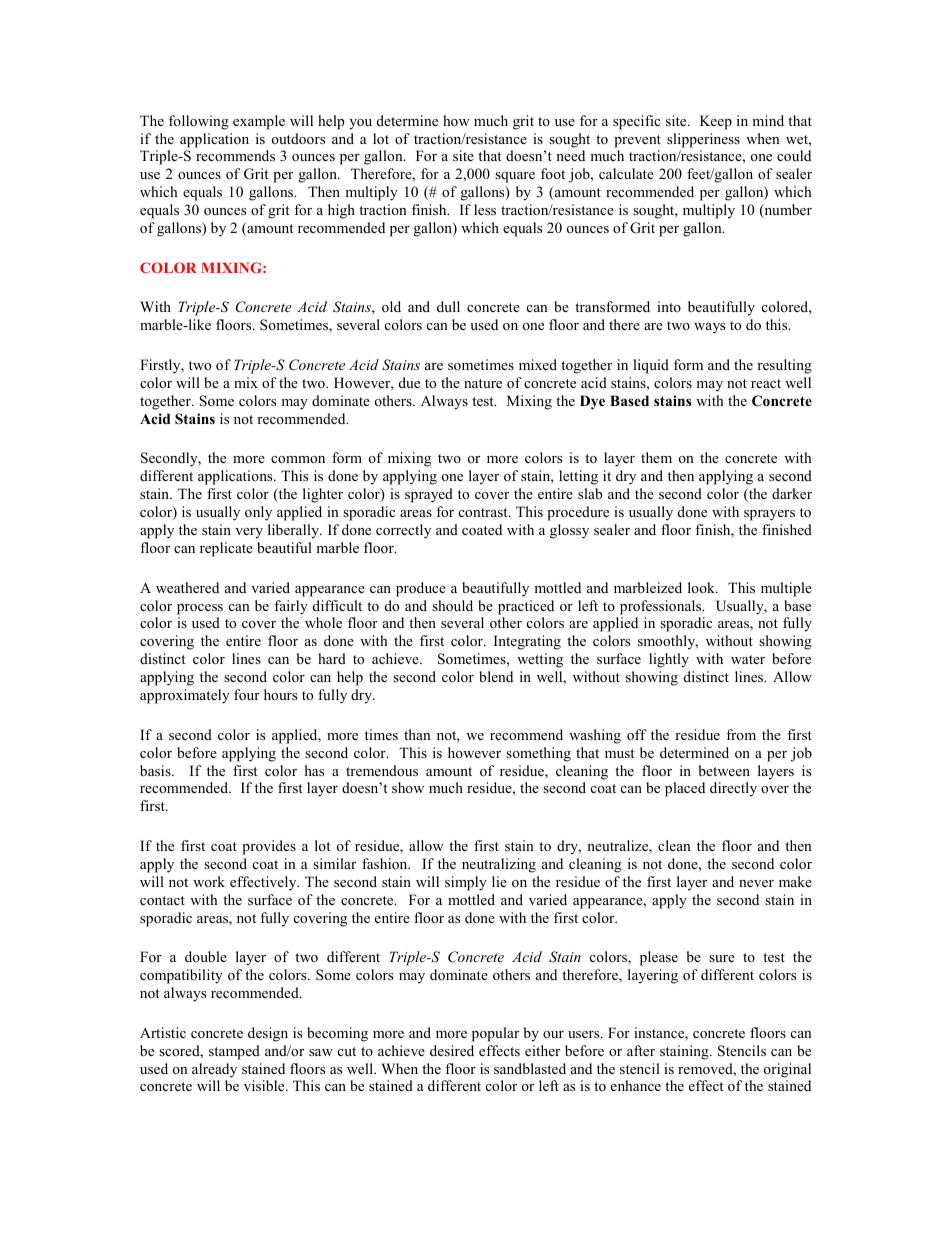 Image resolution: width=952 pixels, height=1233 pixels. I want to click on blend, so click(496, 676).
